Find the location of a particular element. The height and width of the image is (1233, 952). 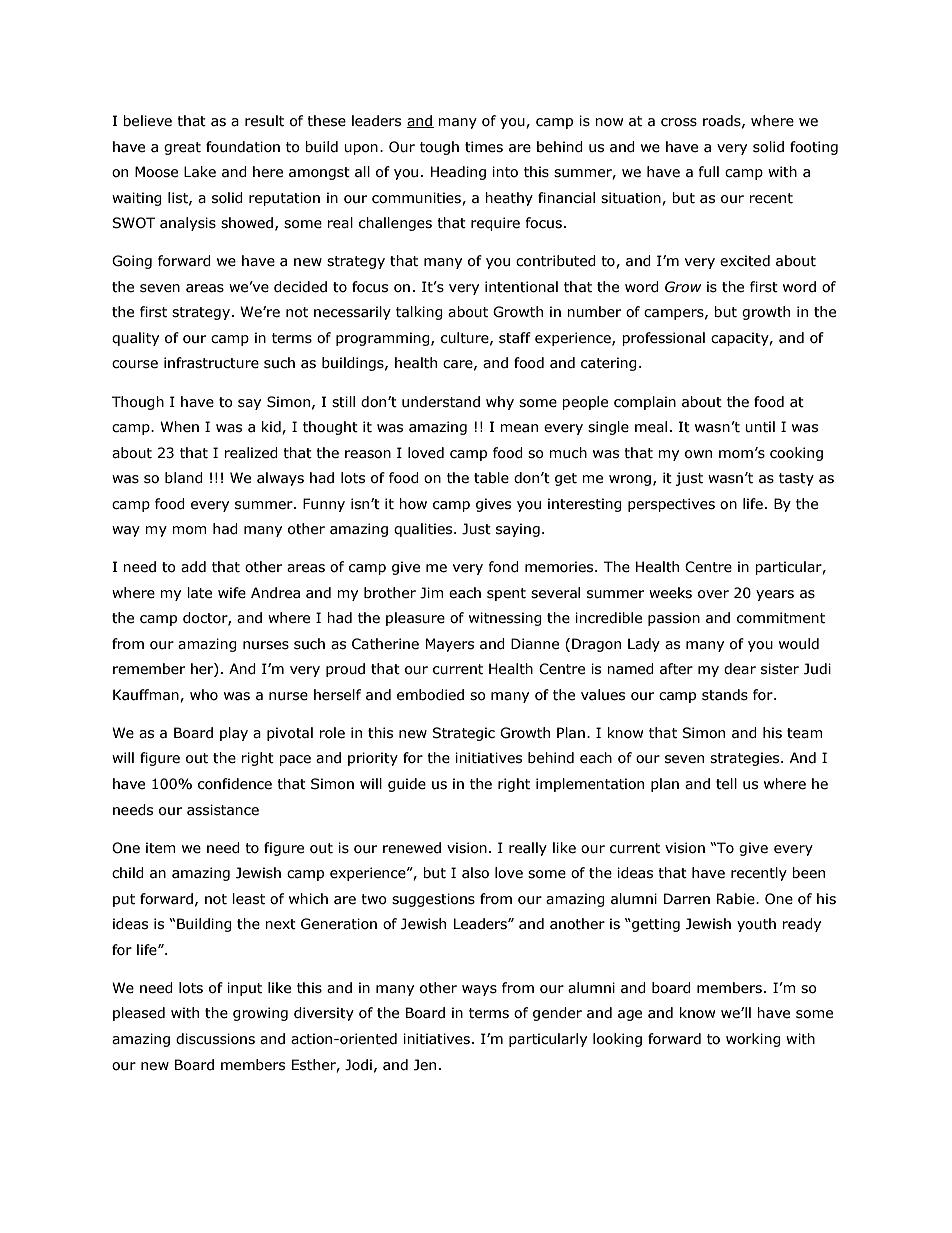

play is located at coordinates (234, 734).
